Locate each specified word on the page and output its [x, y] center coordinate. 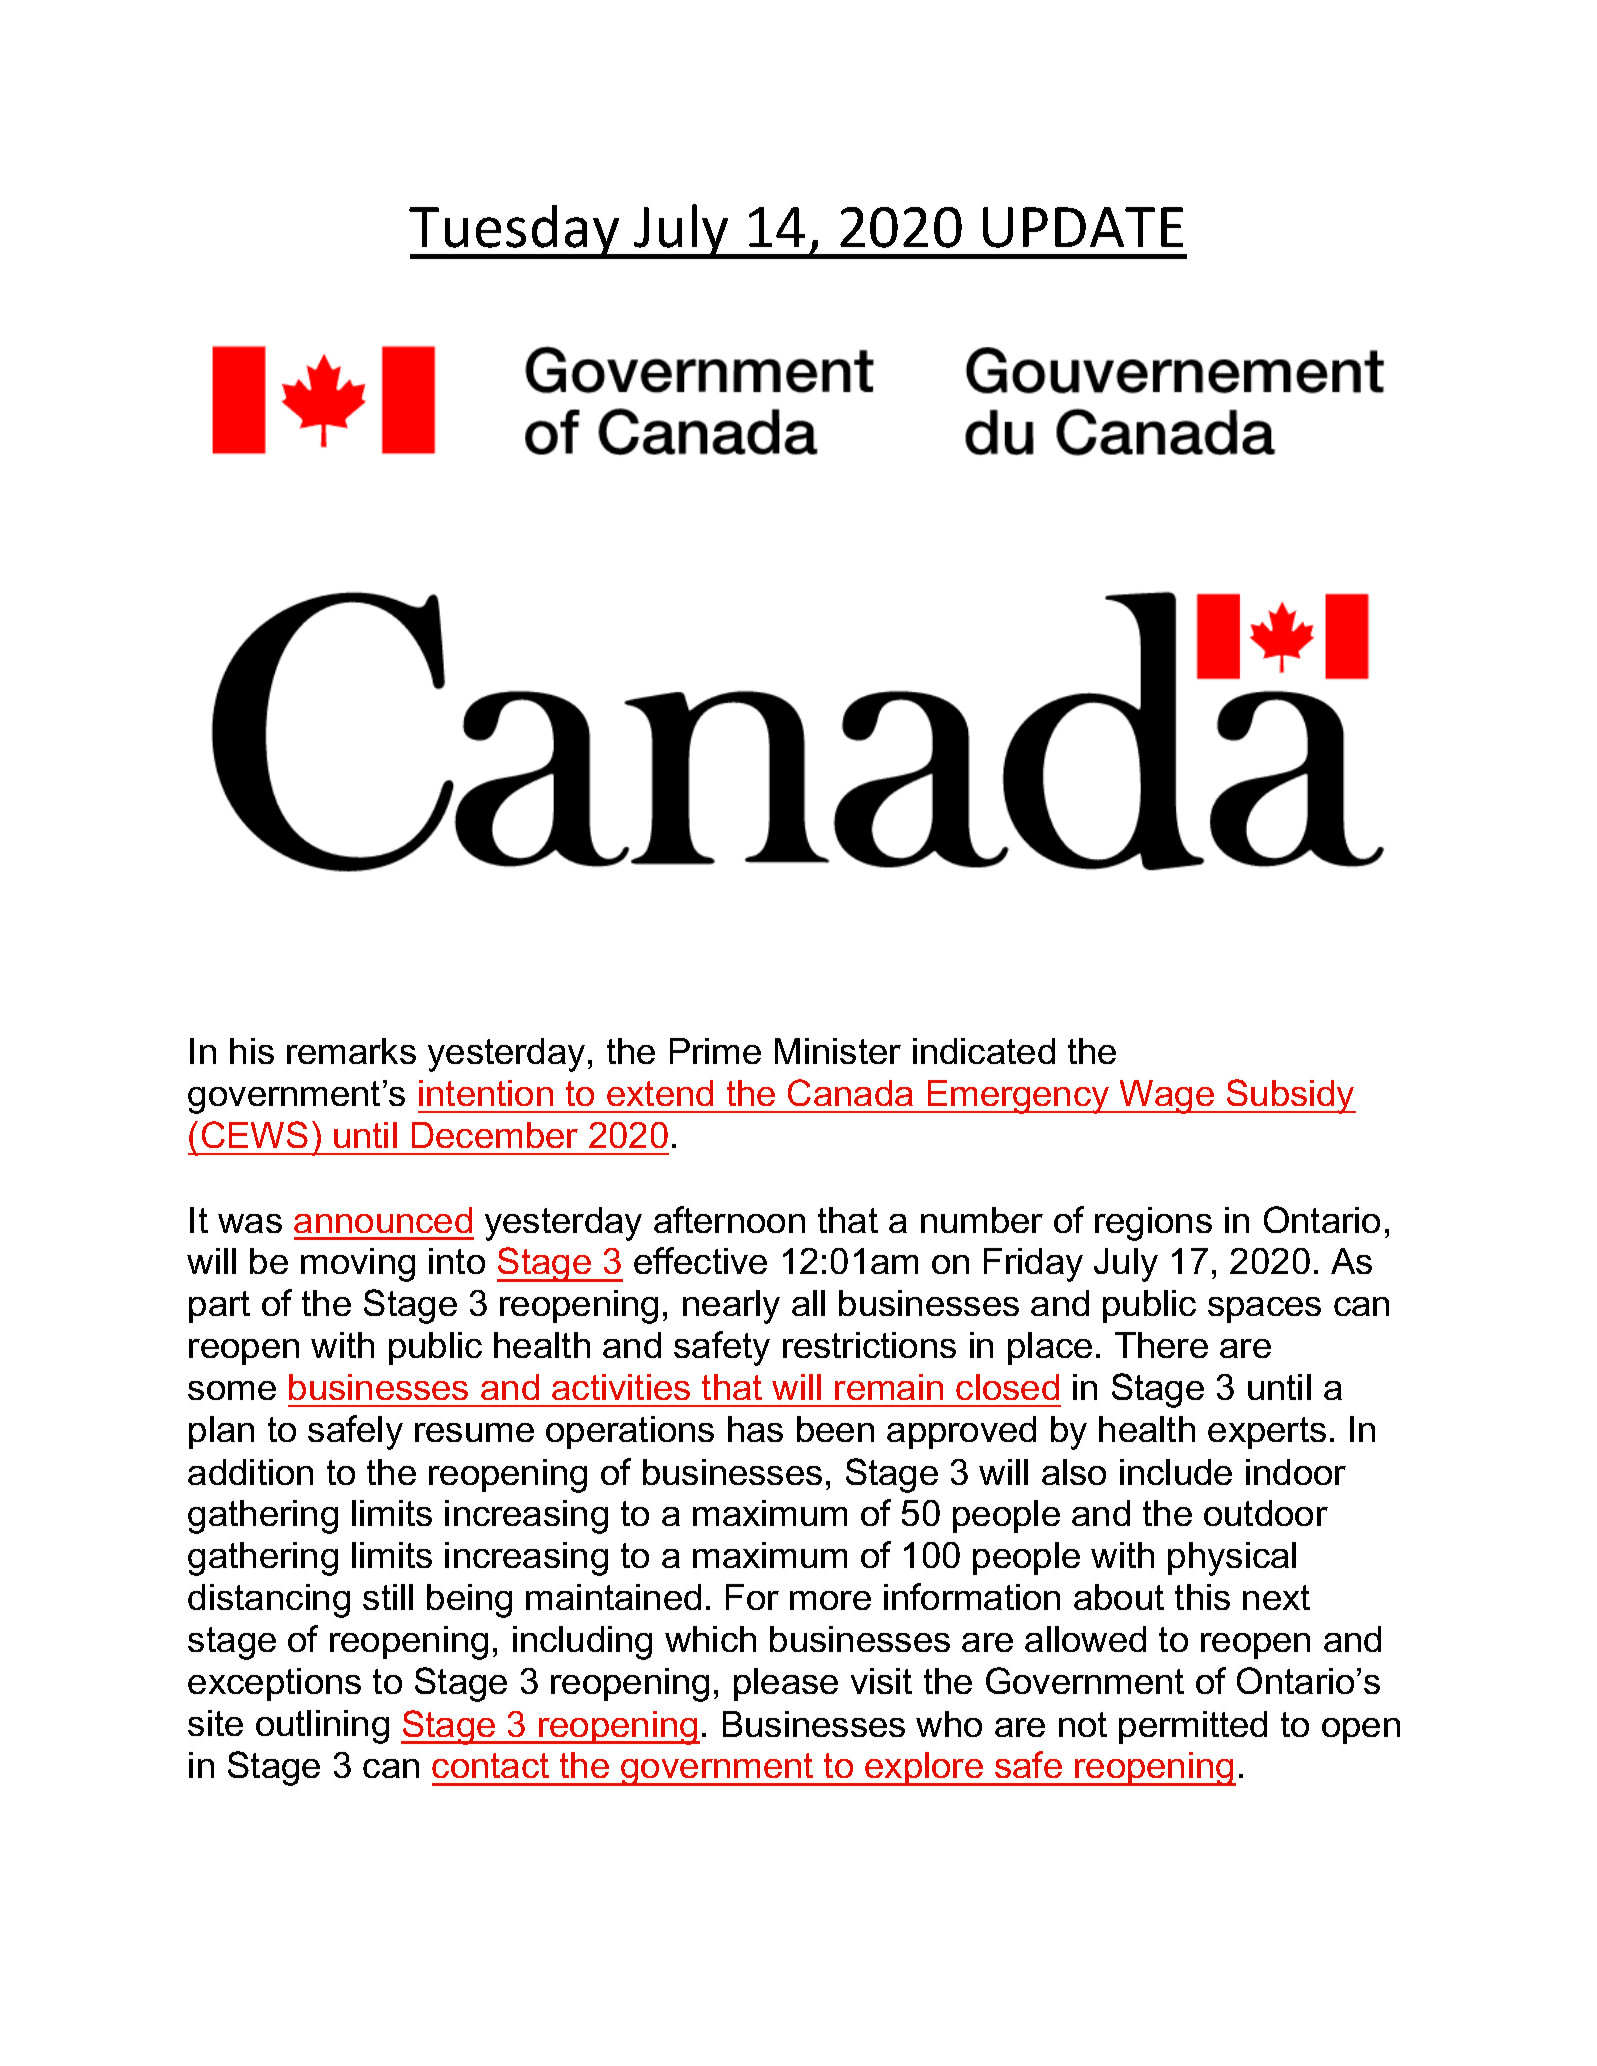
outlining [322, 1727]
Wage [1167, 1097]
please [786, 1684]
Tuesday [515, 232]
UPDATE [1083, 227]
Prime [715, 1051]
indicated [984, 1051]
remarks [351, 1051]
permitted [1193, 1727]
